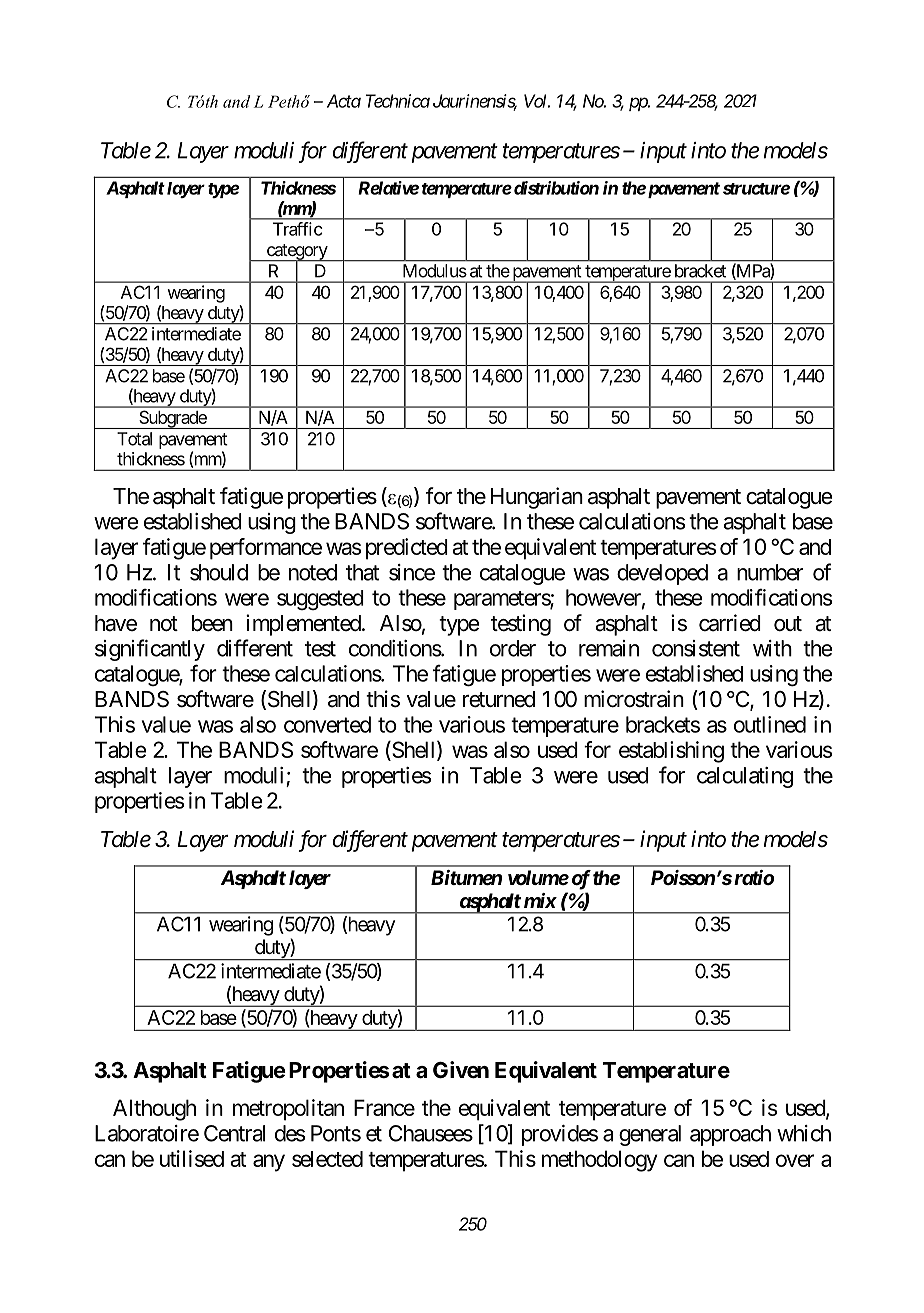  What do you see at coordinates (696, 648) in the screenshot?
I see `consistent` at bounding box center [696, 648].
